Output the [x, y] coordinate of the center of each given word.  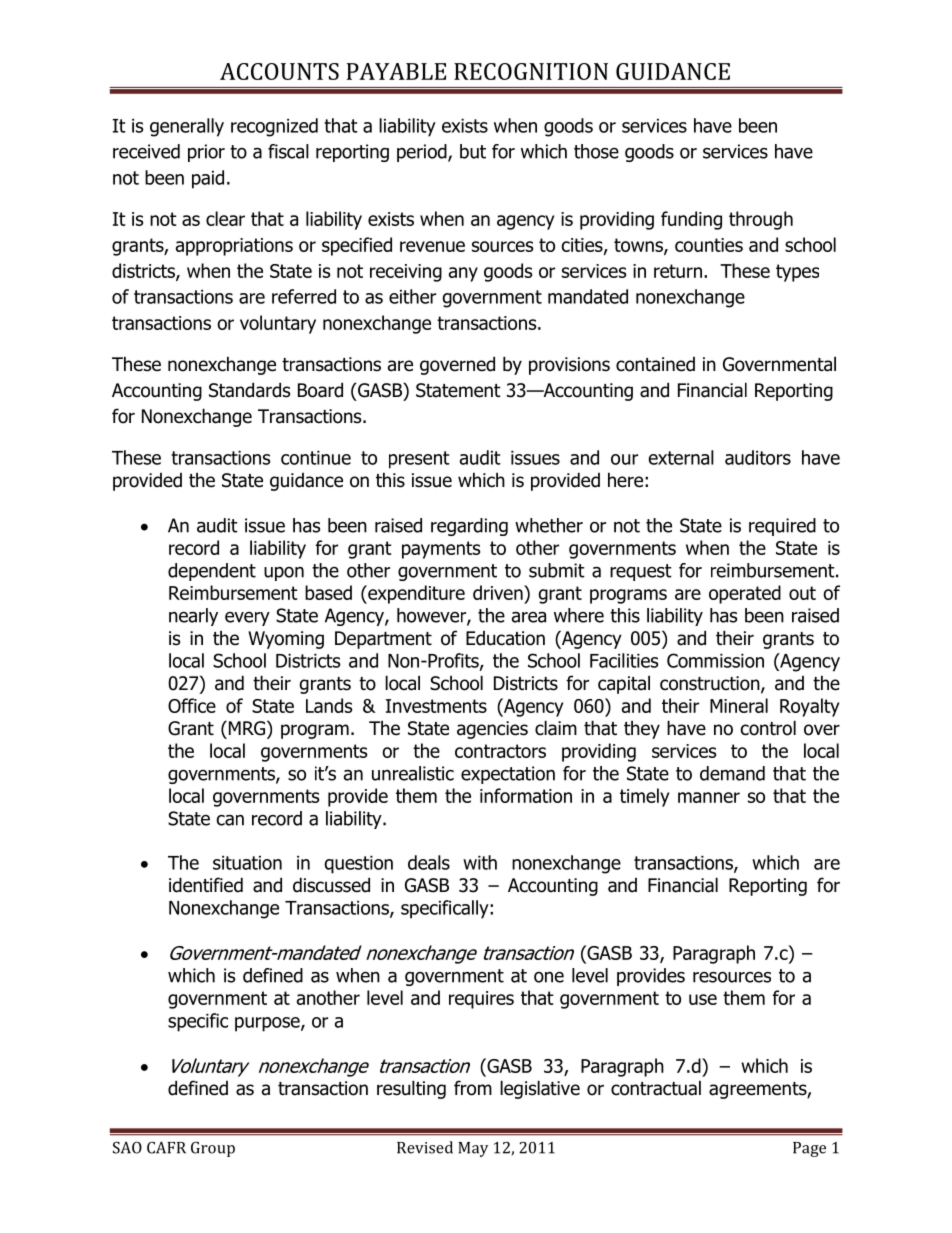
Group [213, 1149]
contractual [656, 1088]
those [596, 151]
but [473, 151]
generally [187, 127]
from [473, 1088]
